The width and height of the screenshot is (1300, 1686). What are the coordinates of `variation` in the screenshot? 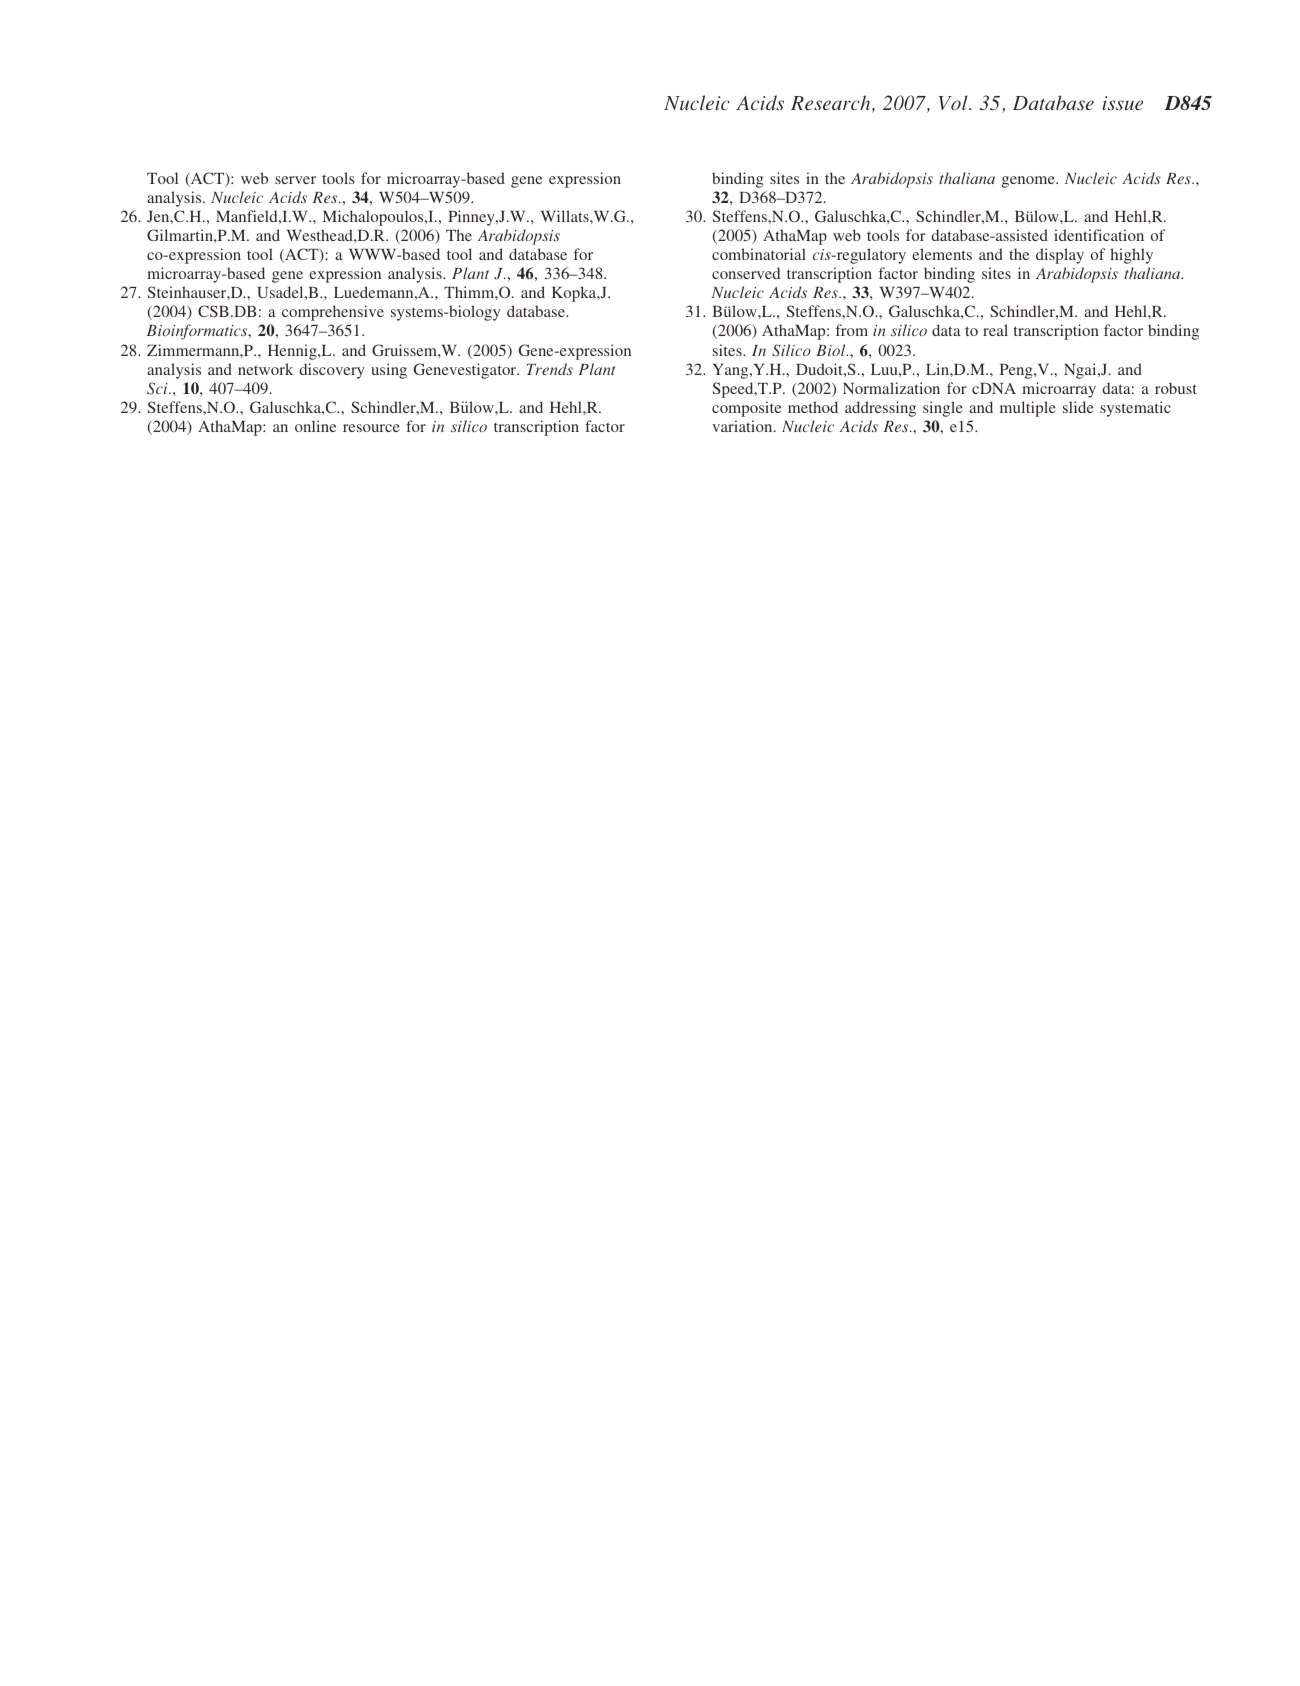 It's located at (743, 426).
